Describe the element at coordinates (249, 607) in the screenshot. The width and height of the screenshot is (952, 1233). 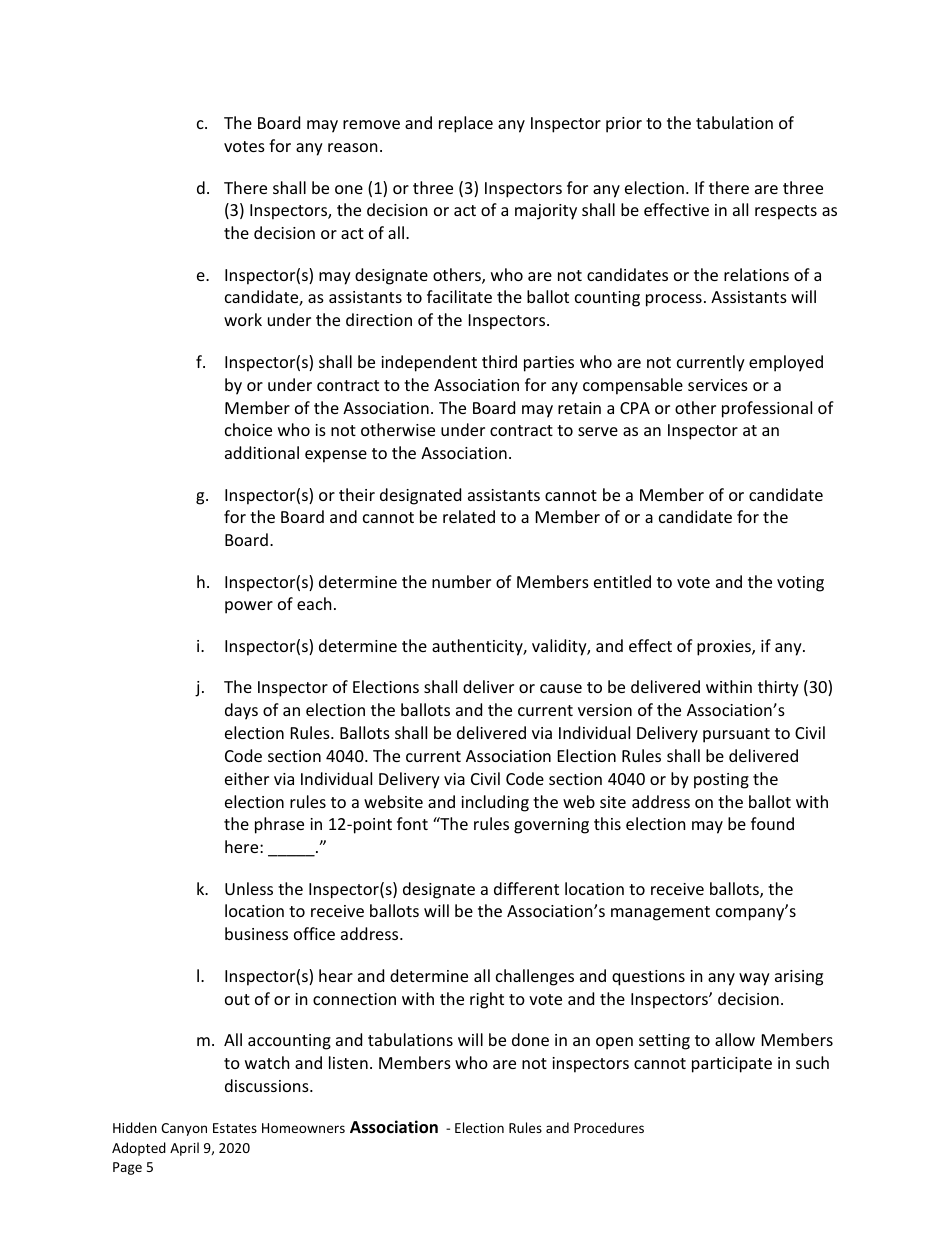
I see `power` at that location.
